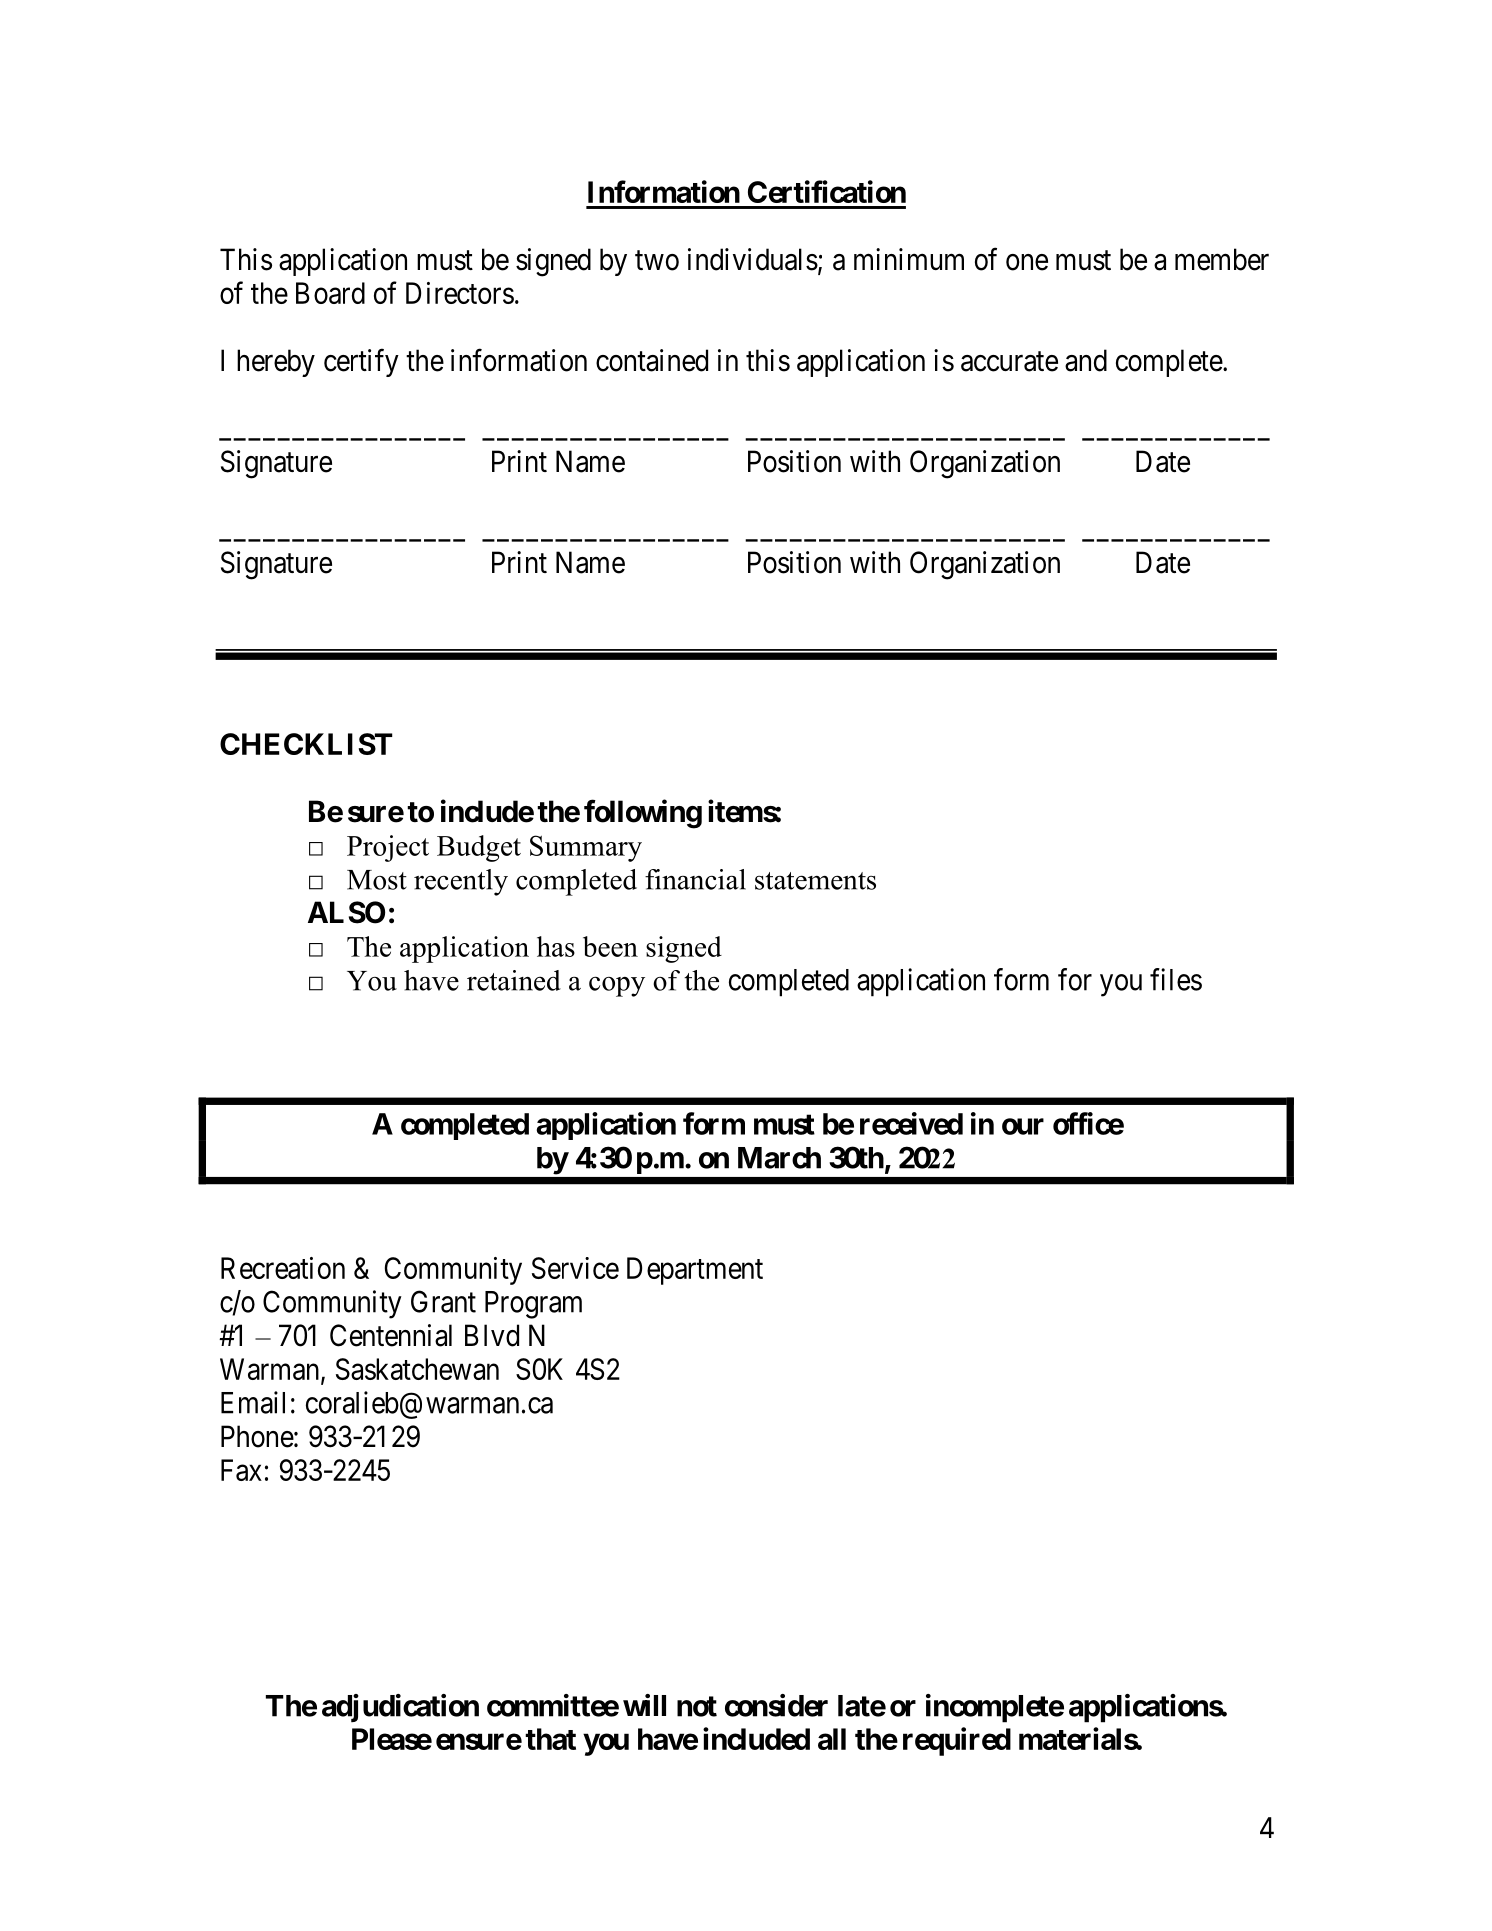 The image size is (1492, 1931). I want to click on not, so click(697, 1706).
